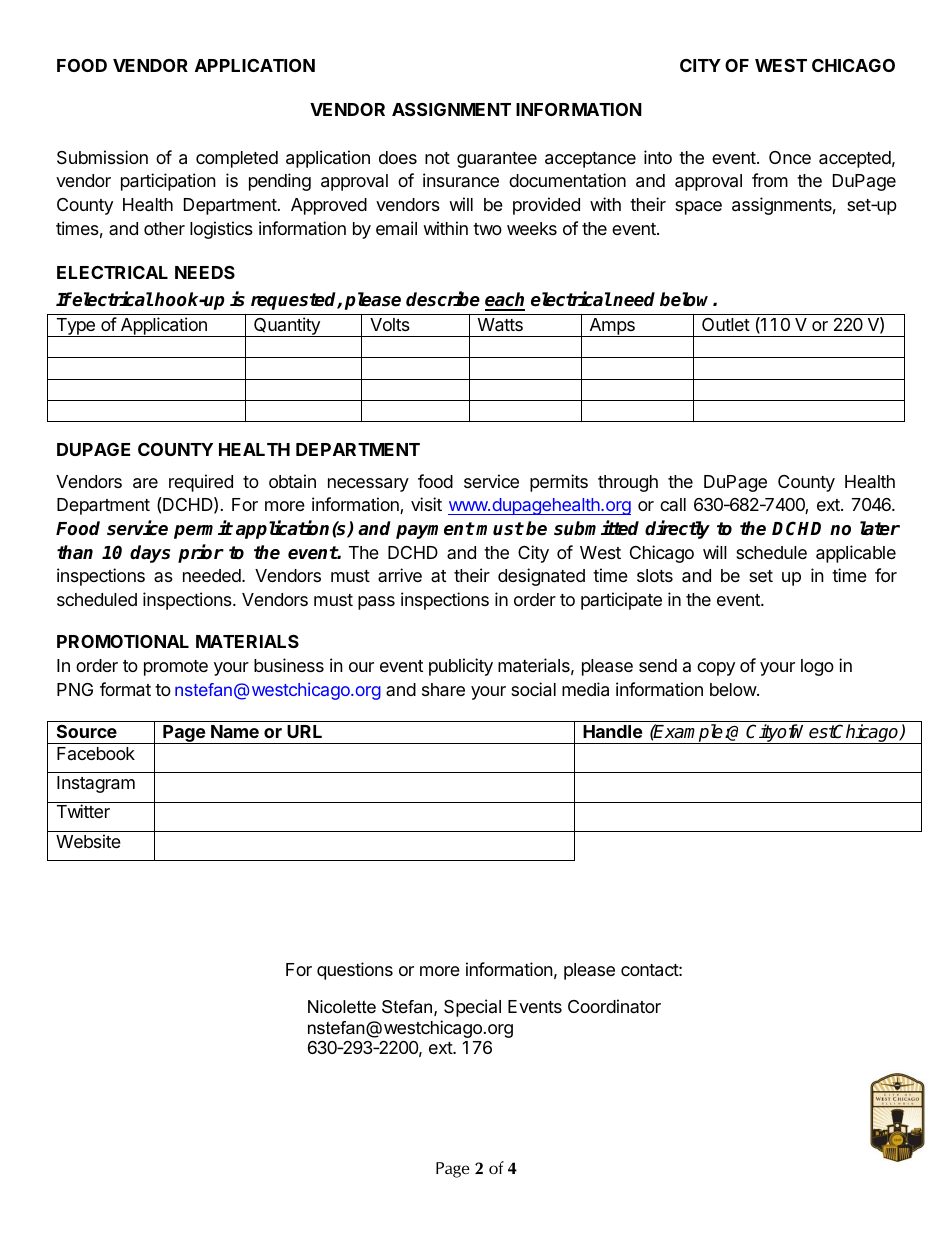  I want to click on describe, so click(443, 299).
